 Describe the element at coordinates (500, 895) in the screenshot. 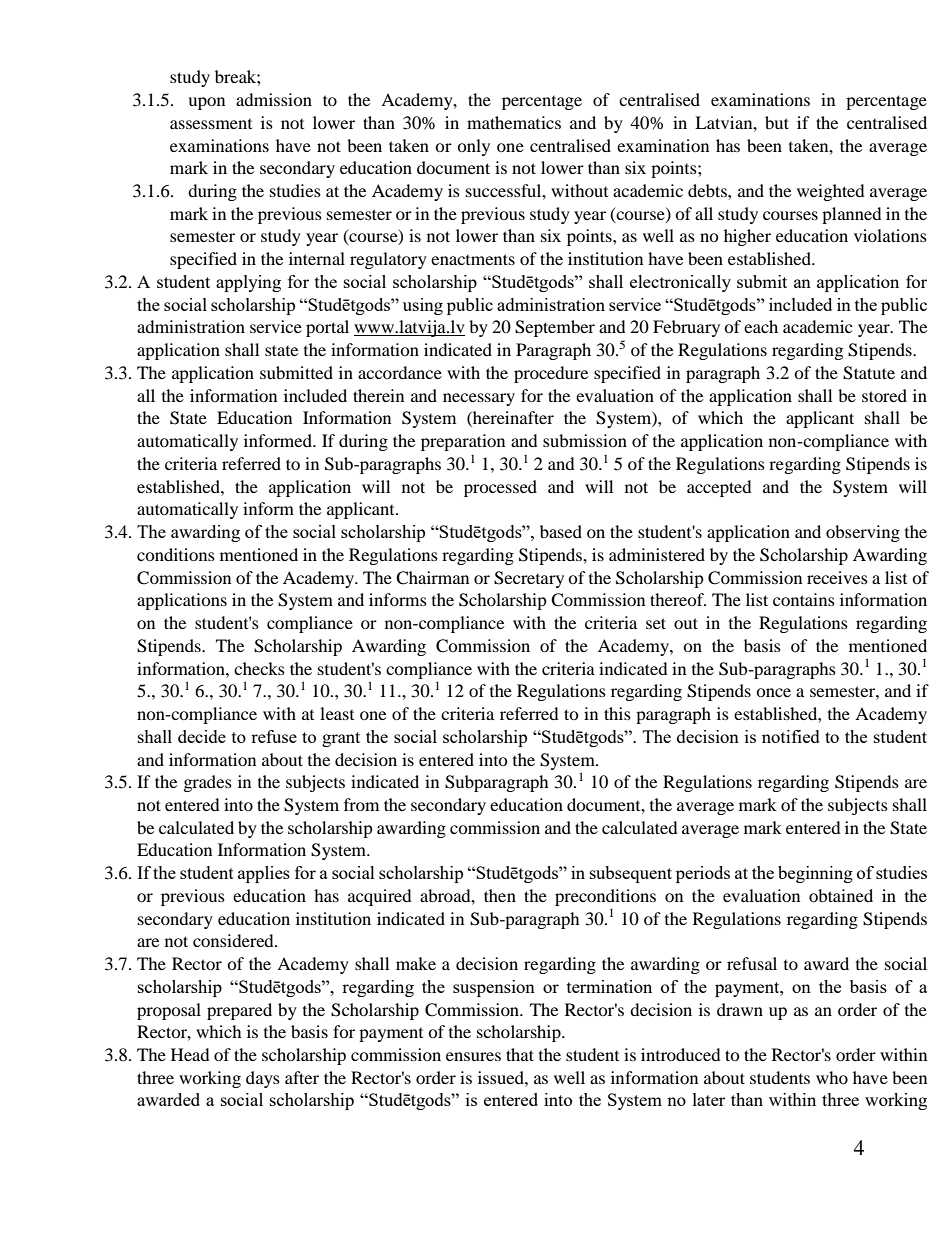

I see `then` at that location.
